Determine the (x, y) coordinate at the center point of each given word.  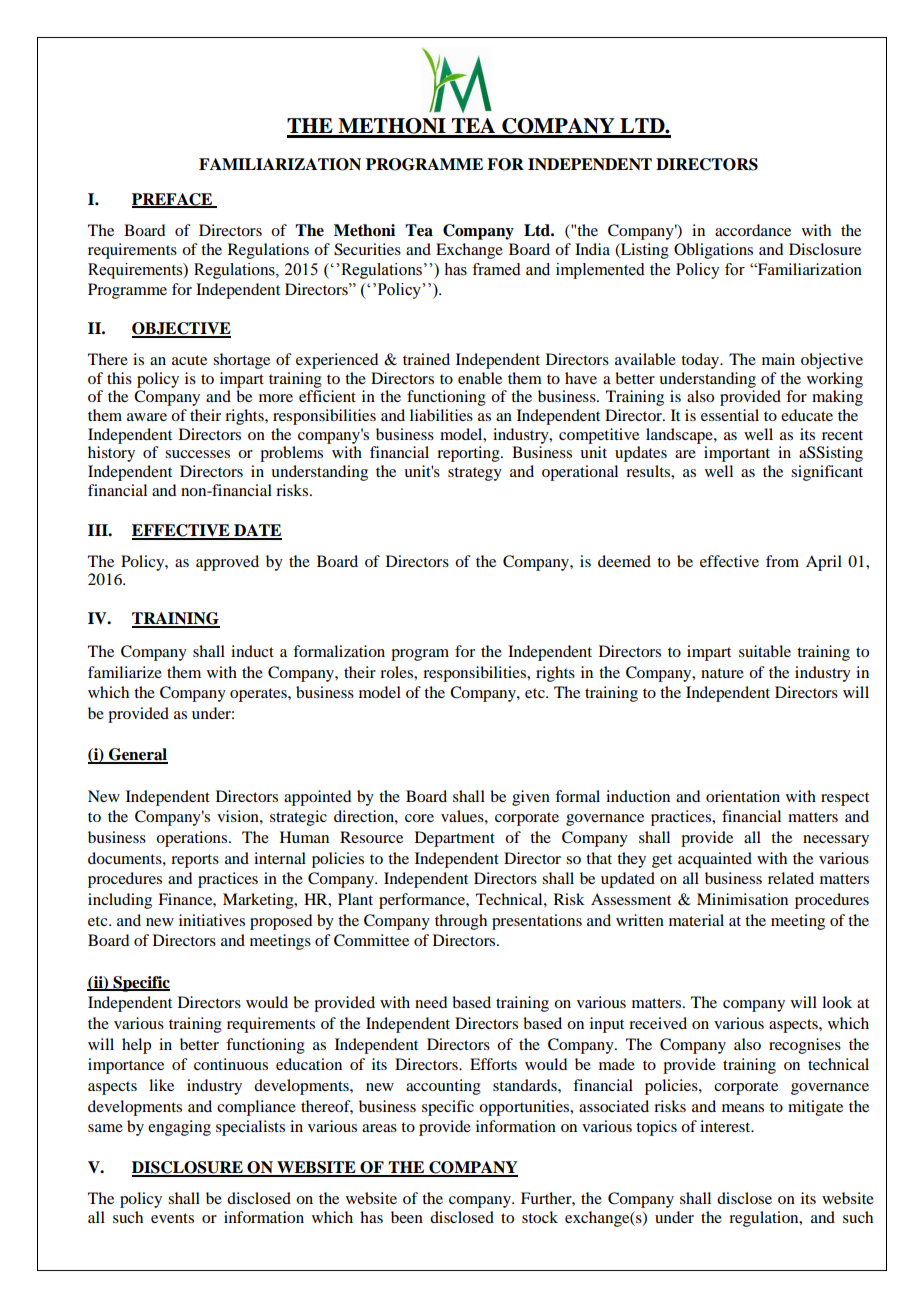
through (461, 922)
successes (197, 454)
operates (259, 695)
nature (722, 673)
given (531, 798)
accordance (753, 230)
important (737, 454)
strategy (475, 474)
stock (540, 1217)
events (172, 1218)
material (696, 920)
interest (726, 1126)
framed (496, 269)
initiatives (212, 920)
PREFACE (173, 200)
